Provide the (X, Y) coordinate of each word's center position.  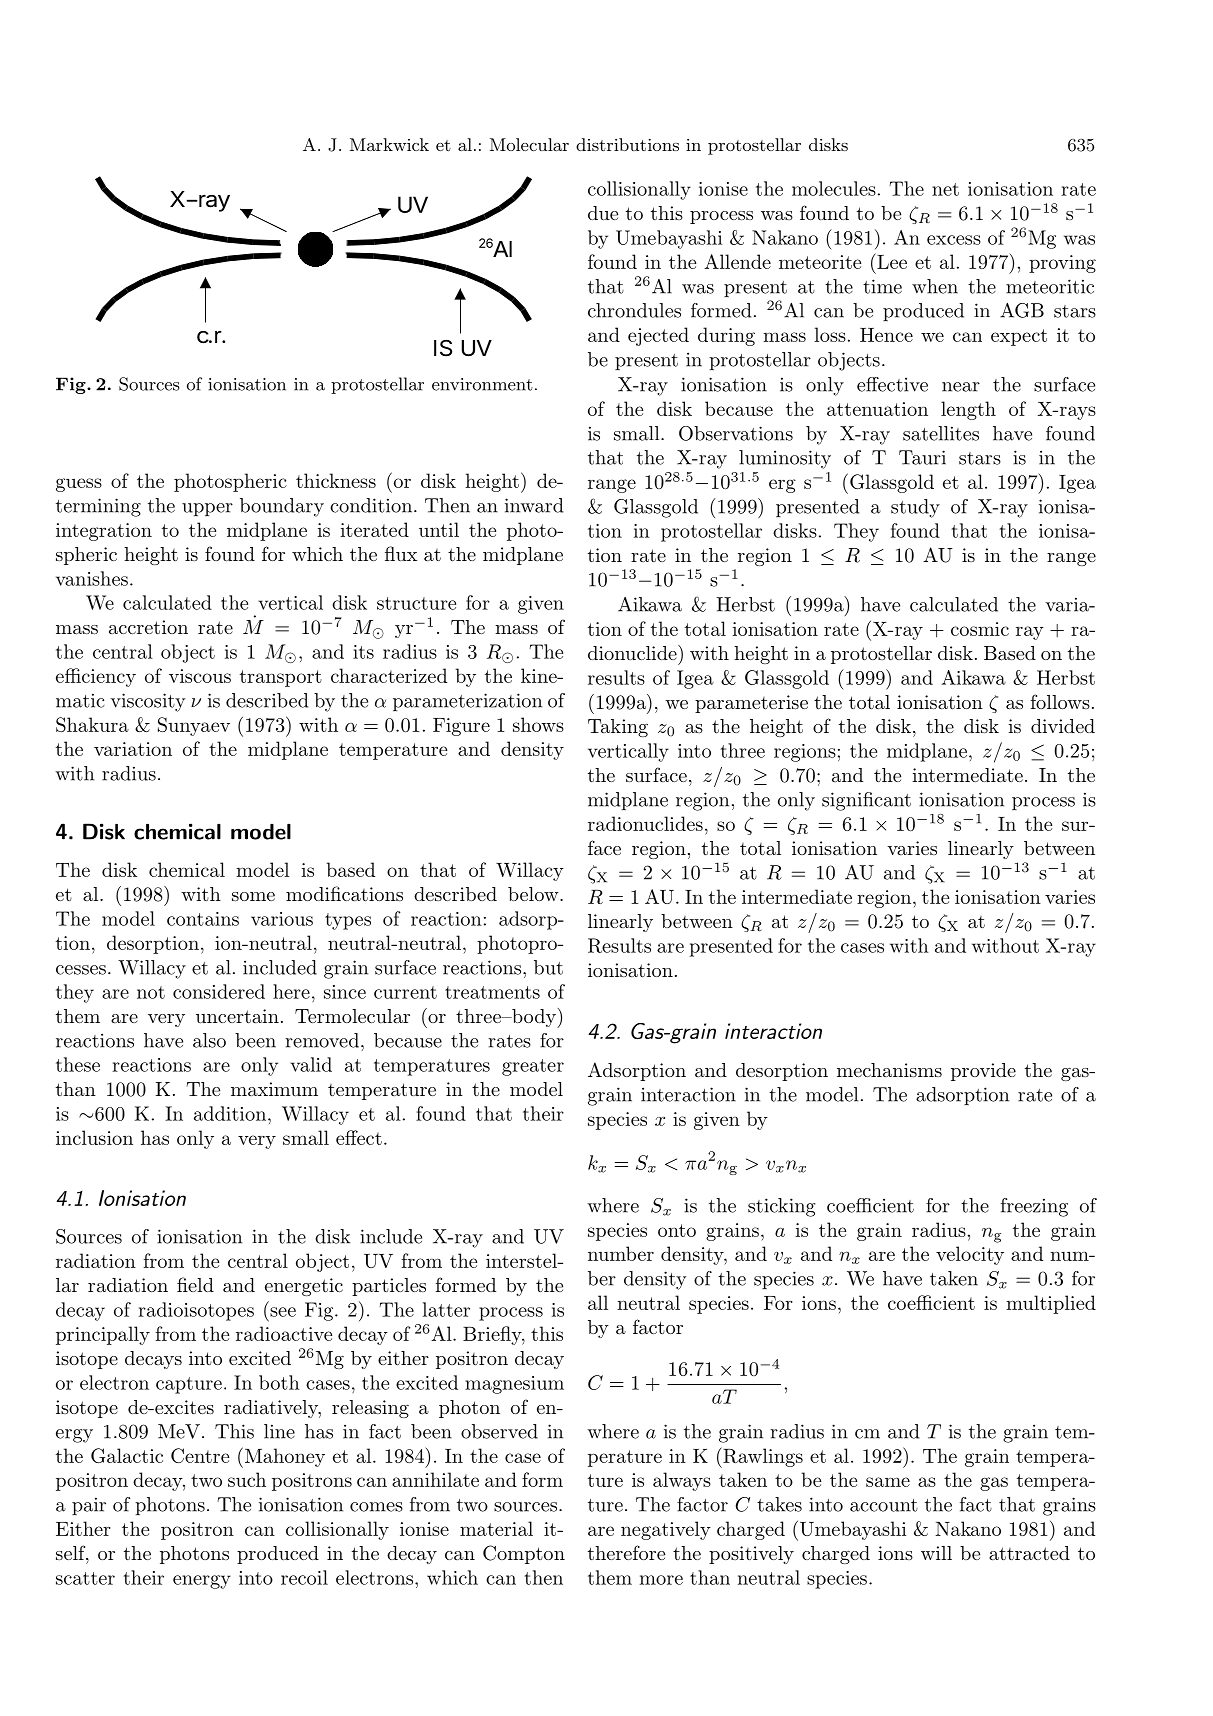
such (247, 1479)
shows (538, 724)
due (603, 213)
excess (954, 240)
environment (482, 384)
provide (983, 1072)
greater (533, 1067)
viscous (200, 676)
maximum (274, 1089)
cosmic (980, 629)
